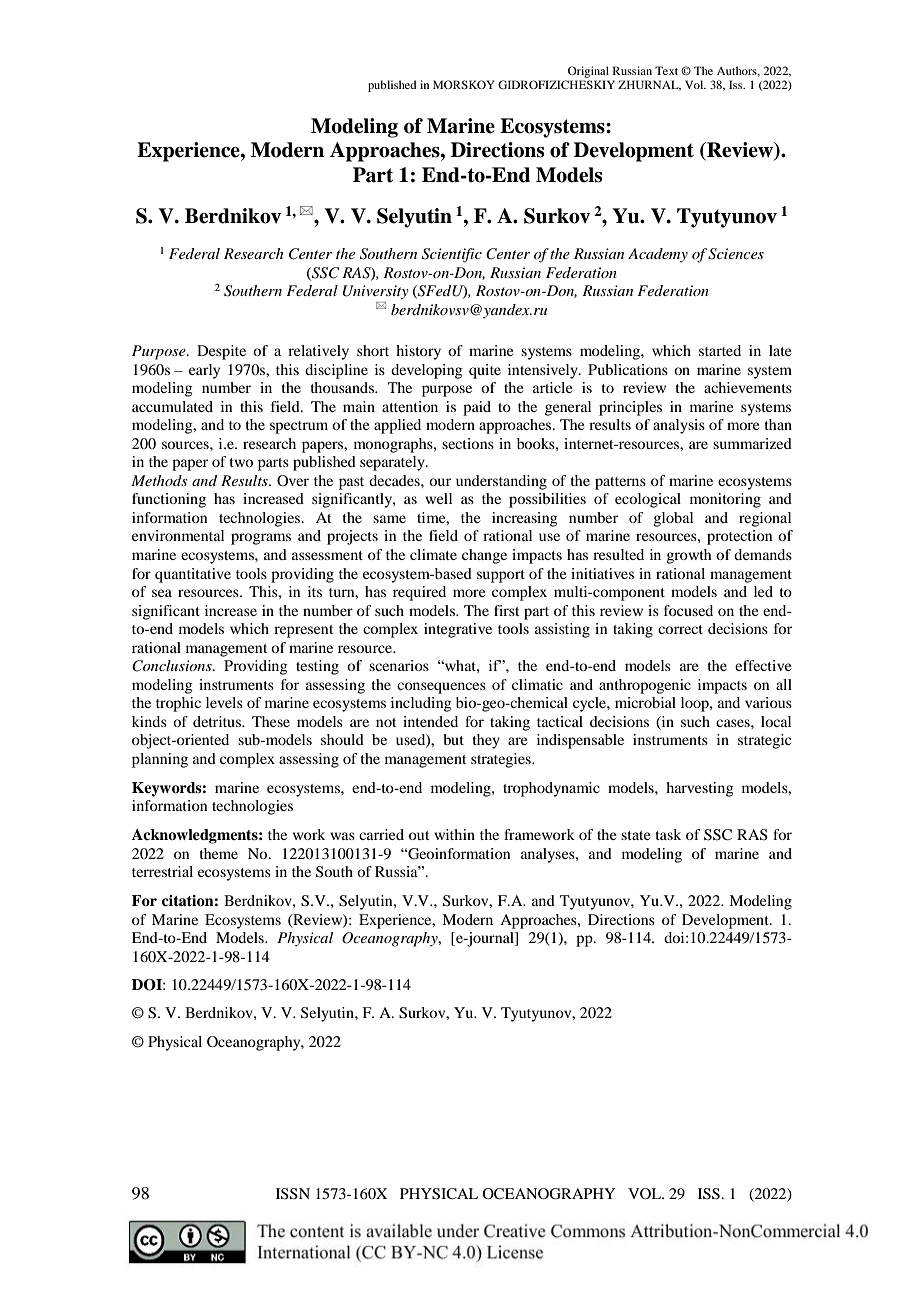 Image resolution: width=924 pixels, height=1305 pixels. Describe the element at coordinates (680, 629) in the document. I see `correct` at that location.
